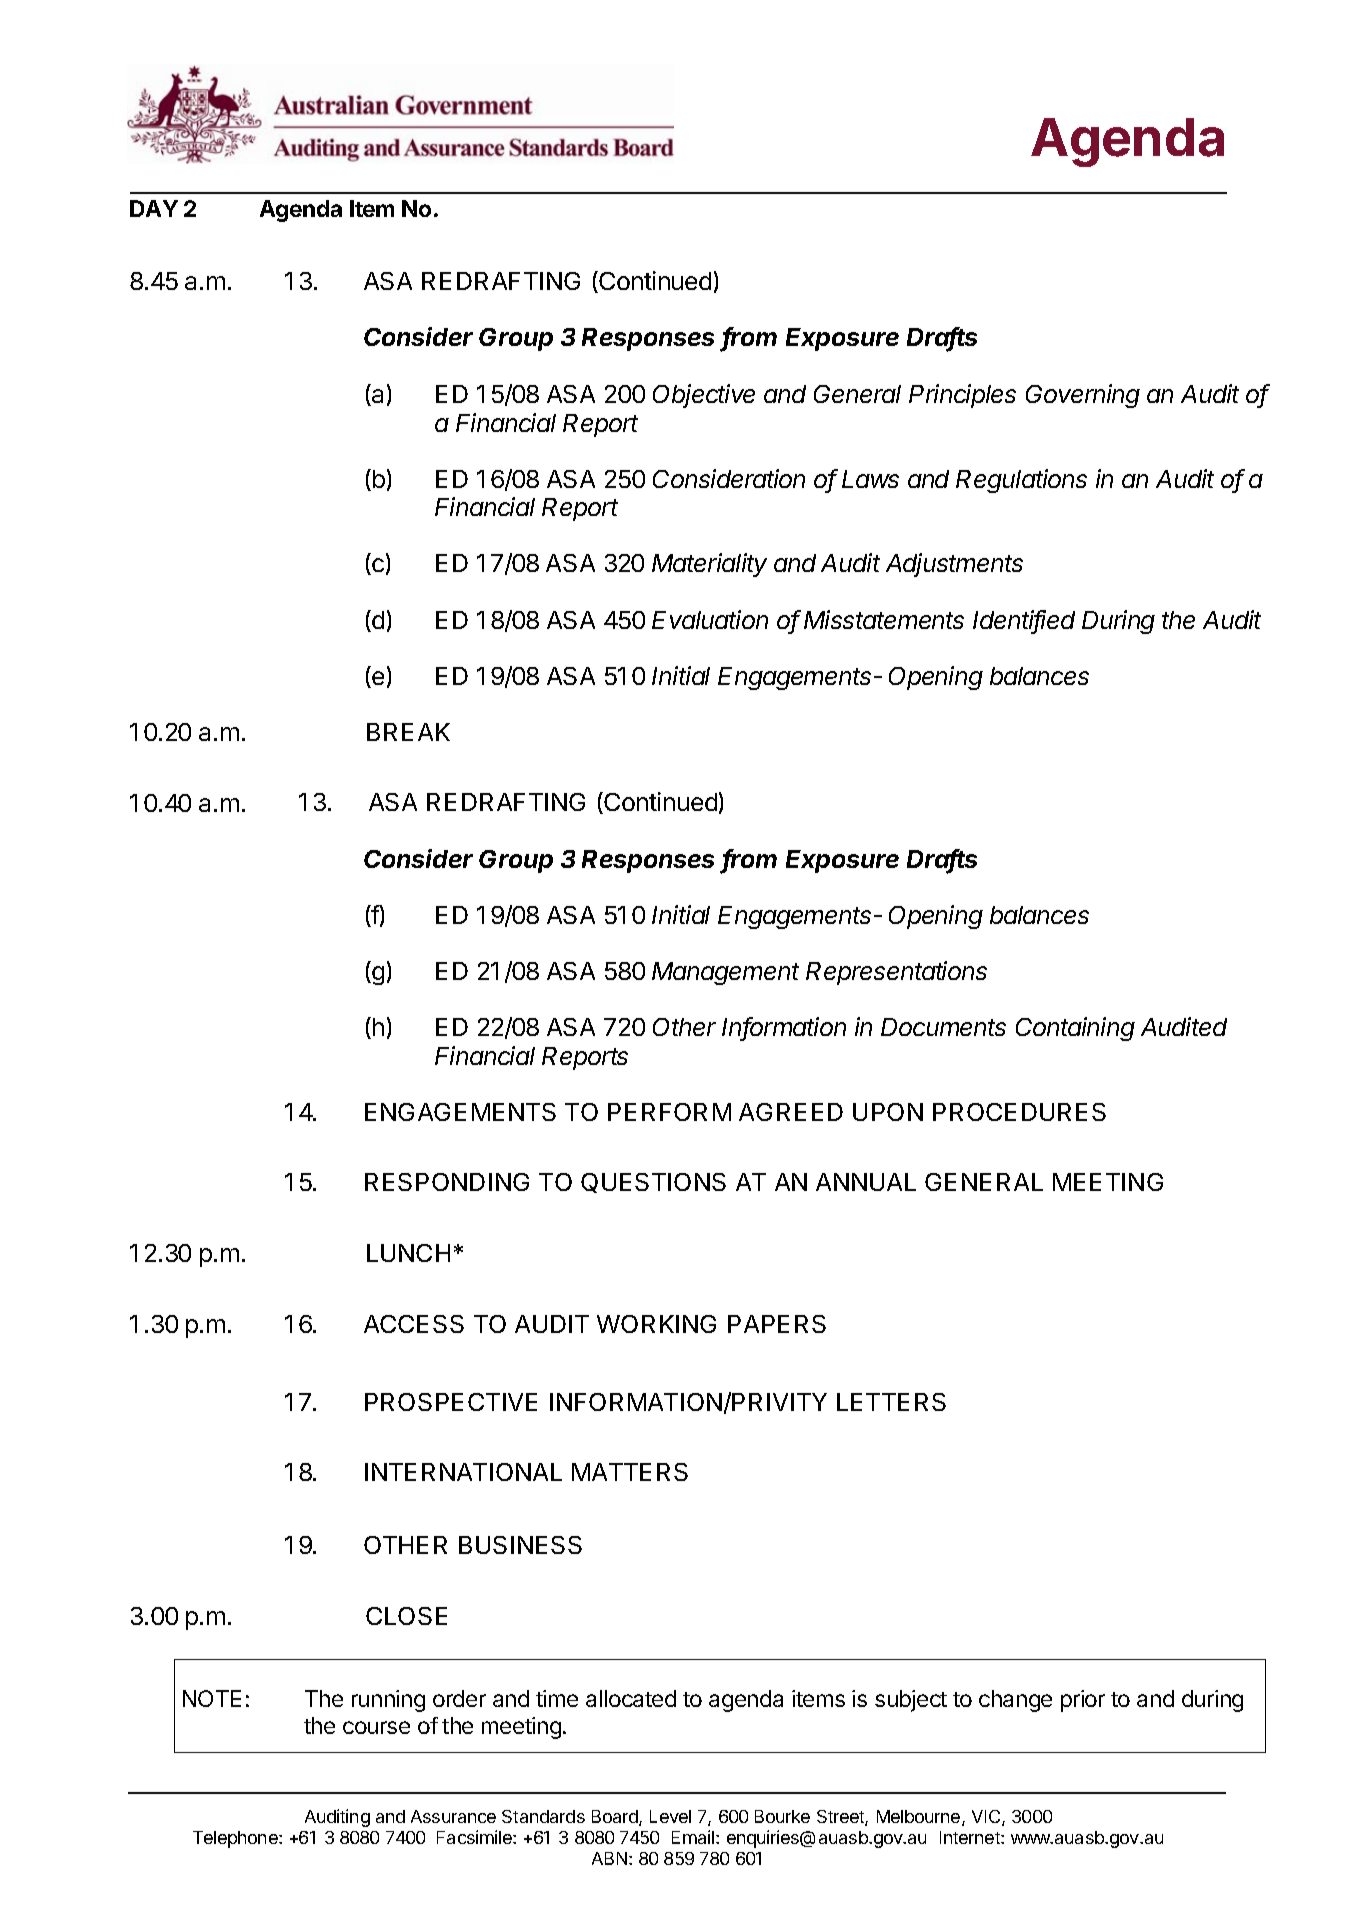 The height and width of the image is (1918, 1356). Describe the element at coordinates (447, 1182) in the image. I see `RESPONDING` at that location.
